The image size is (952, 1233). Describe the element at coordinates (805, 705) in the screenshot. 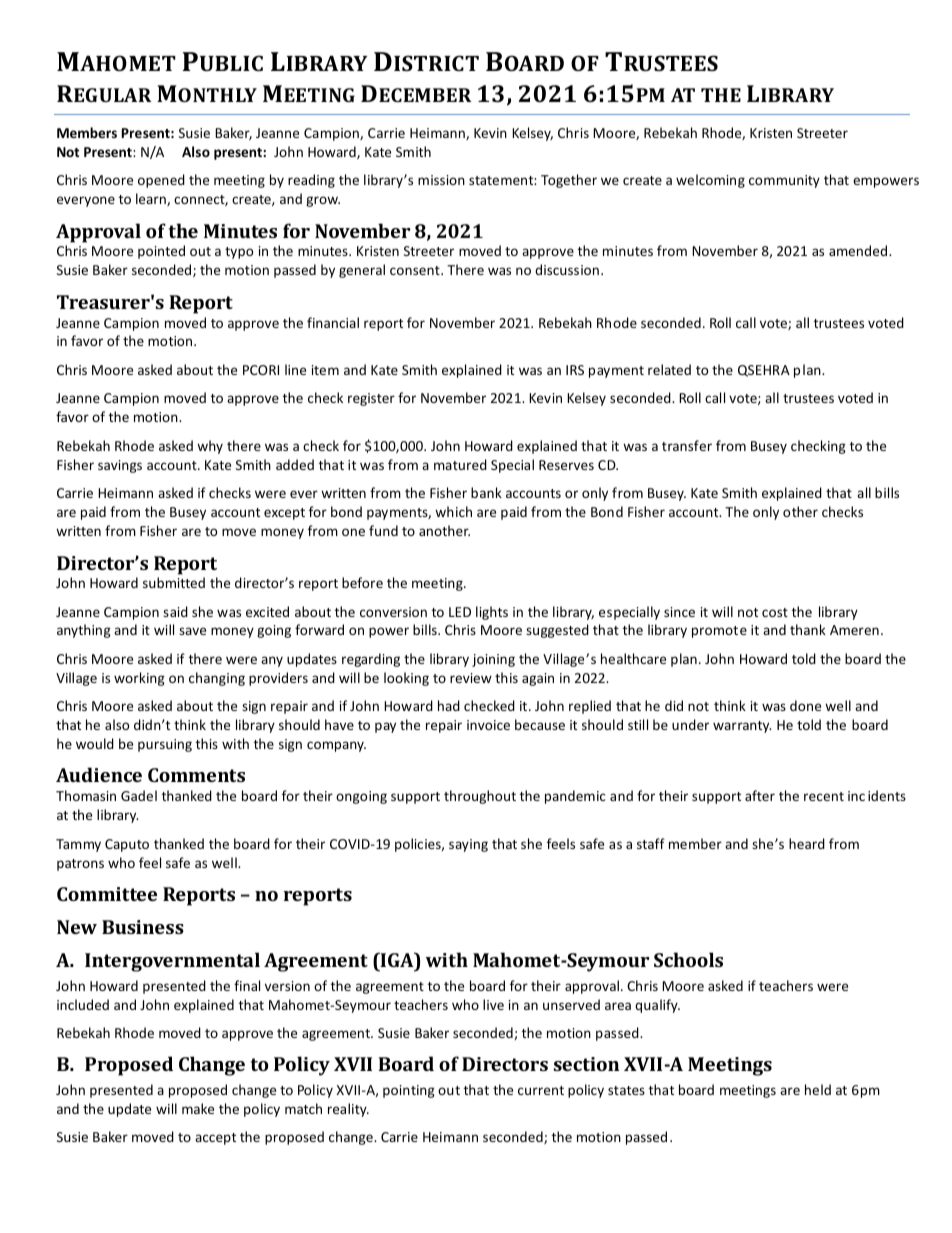

I see `done` at that location.
